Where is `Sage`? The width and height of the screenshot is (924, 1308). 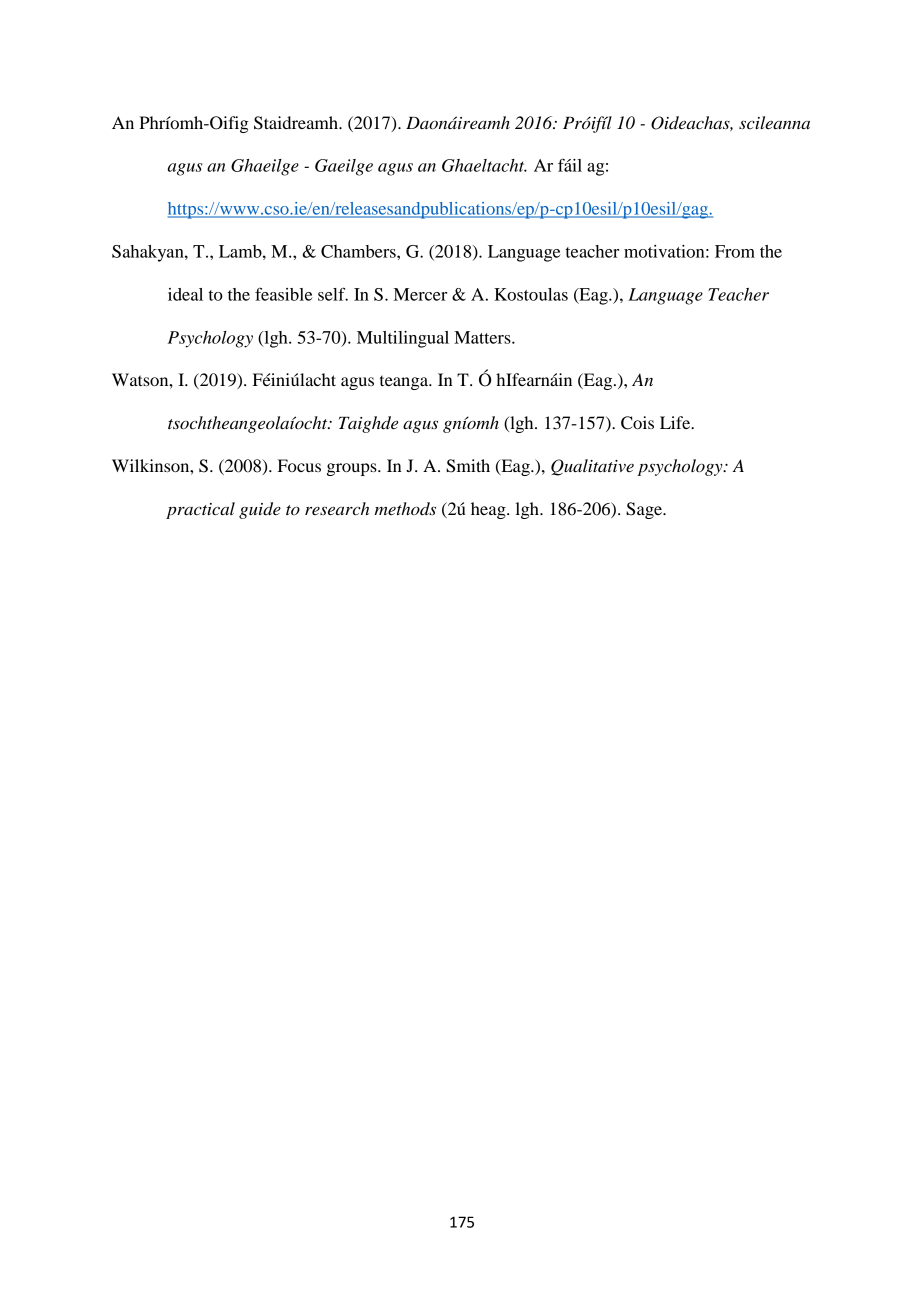
Sage is located at coordinates (645, 510).
